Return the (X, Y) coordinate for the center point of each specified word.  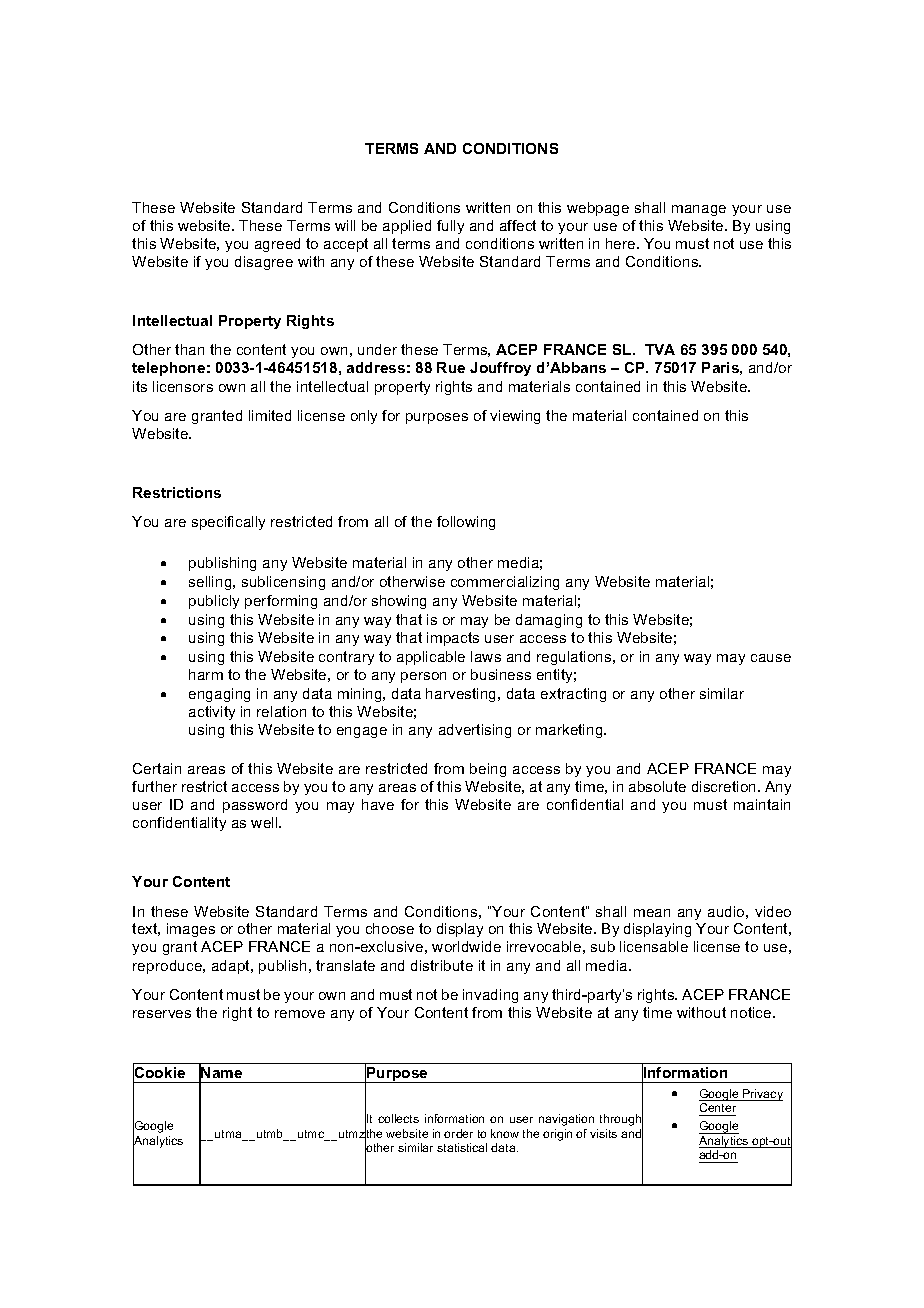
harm (206, 674)
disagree (264, 263)
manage (699, 210)
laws (486, 656)
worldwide (466, 946)
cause (771, 658)
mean (652, 913)
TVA (660, 349)
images (191, 930)
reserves (162, 1014)
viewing (515, 417)
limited (270, 415)
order (458, 1133)
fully (450, 227)
